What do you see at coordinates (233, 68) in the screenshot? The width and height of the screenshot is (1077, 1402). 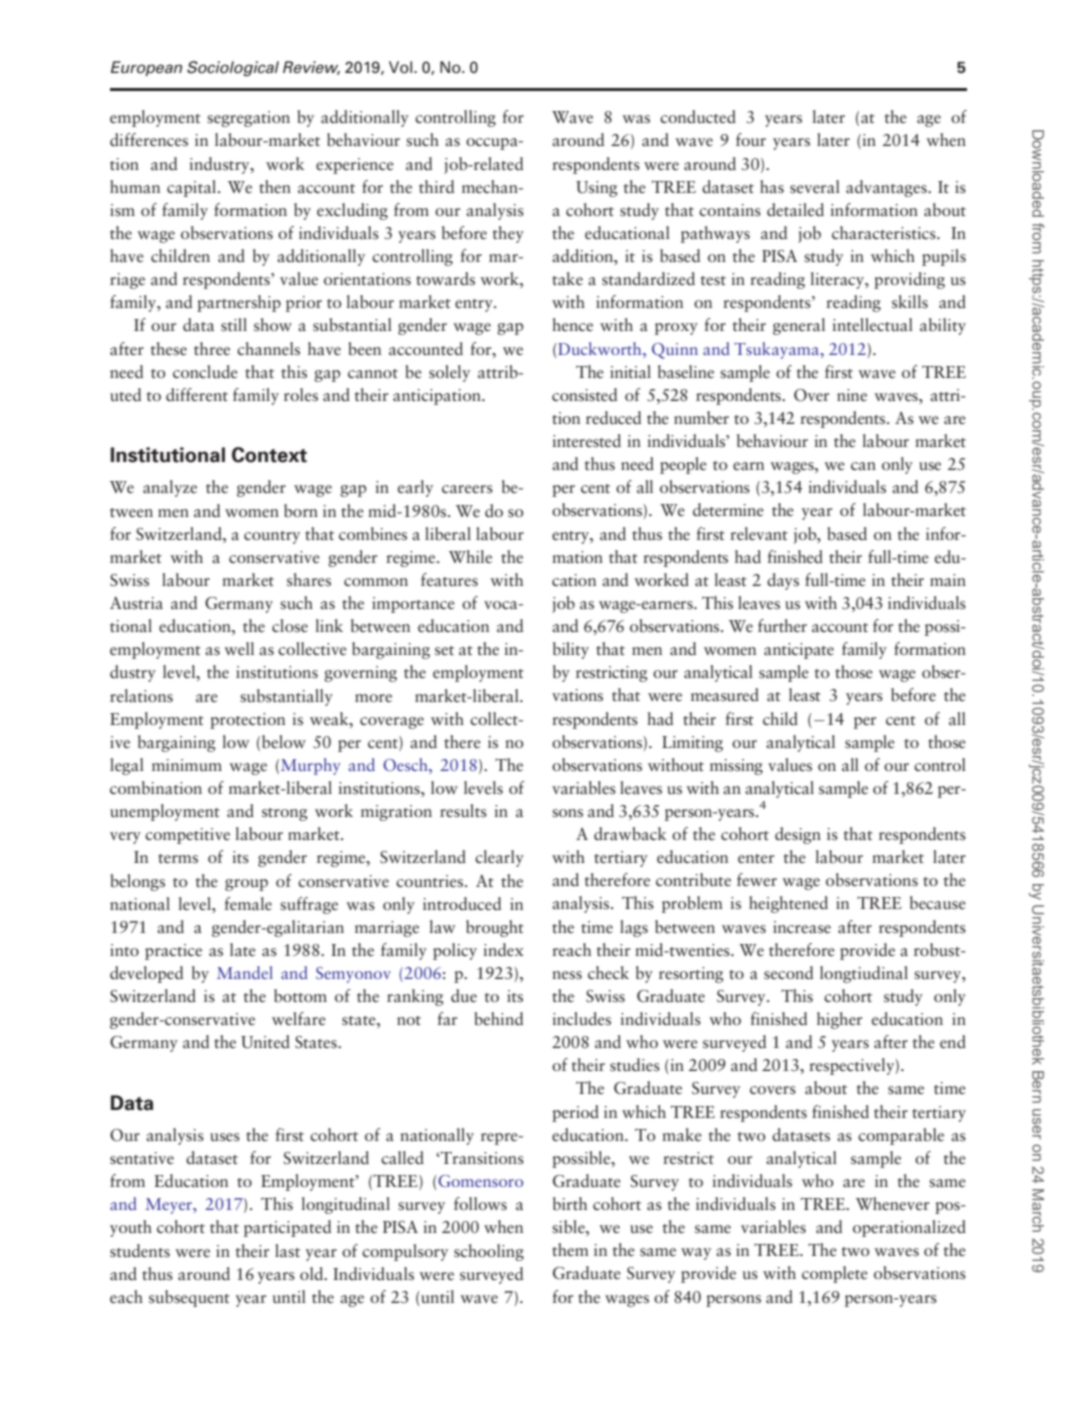 I see `Sociological` at bounding box center [233, 68].
